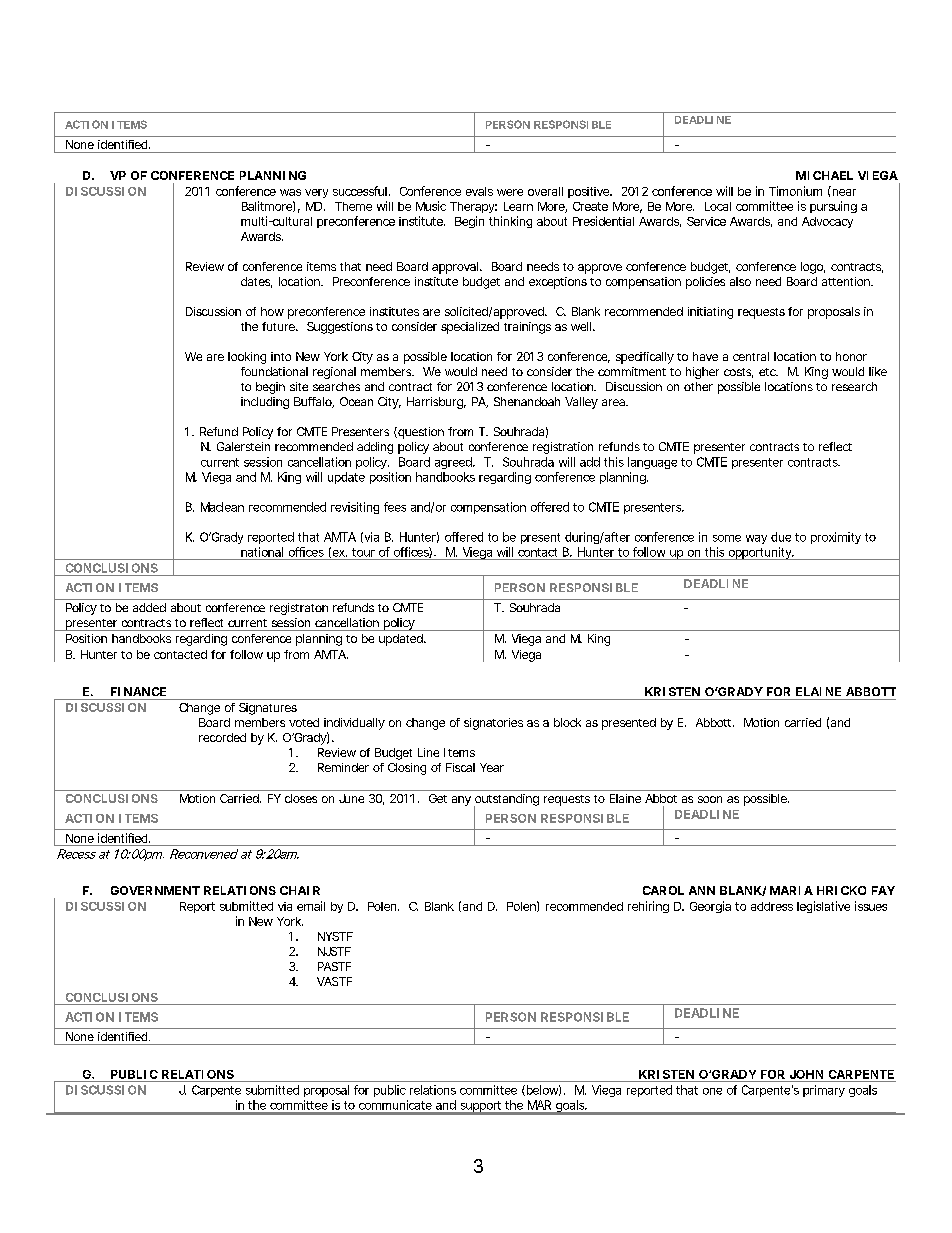 The image size is (952, 1233). I want to click on Learn, so click(518, 206).
